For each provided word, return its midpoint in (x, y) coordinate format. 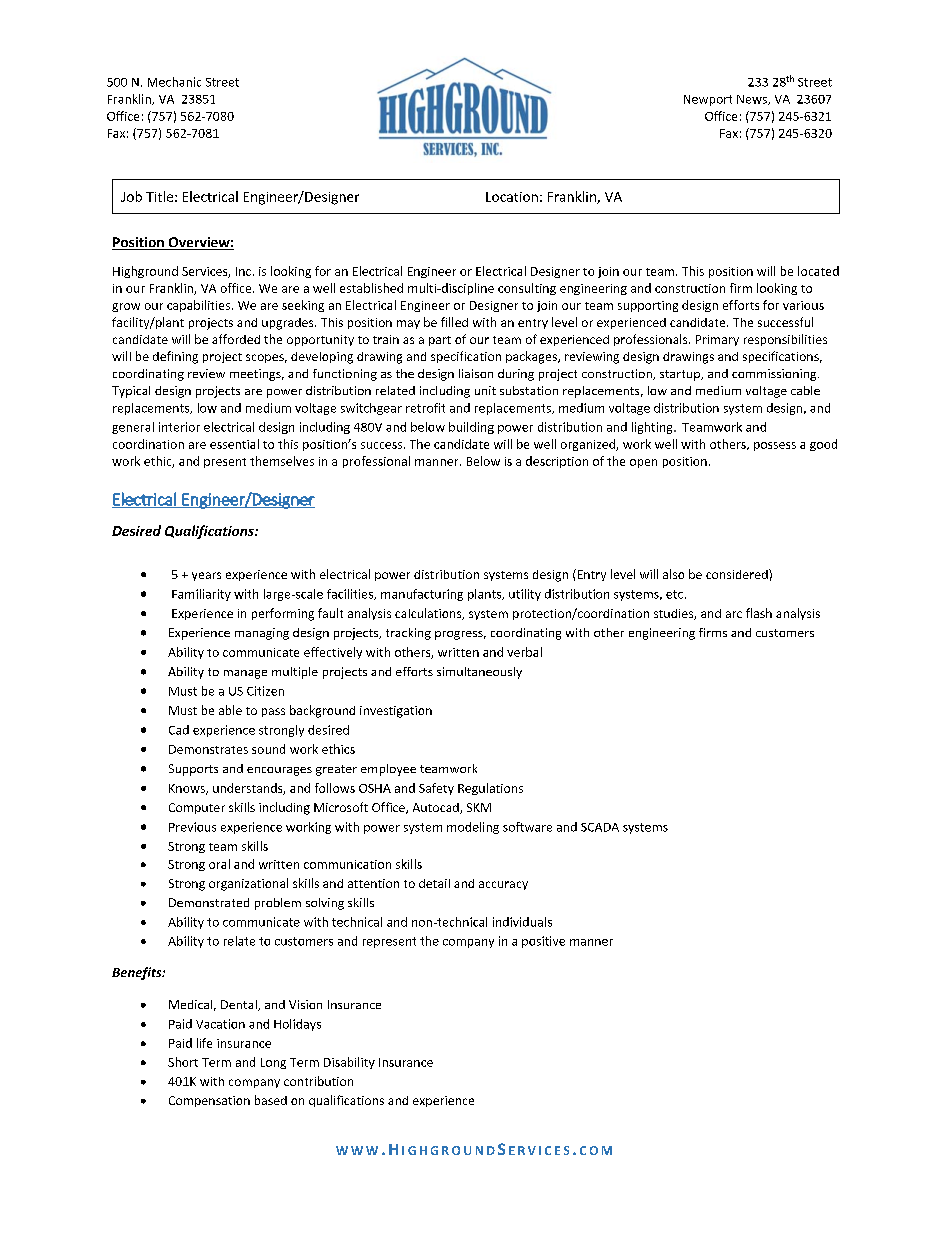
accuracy (503, 885)
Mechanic (174, 82)
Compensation (209, 1101)
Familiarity (201, 595)
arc (734, 614)
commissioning (775, 375)
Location (512, 197)
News (753, 100)
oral (219, 864)
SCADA (600, 827)
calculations (429, 614)
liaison (476, 373)
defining (175, 357)
